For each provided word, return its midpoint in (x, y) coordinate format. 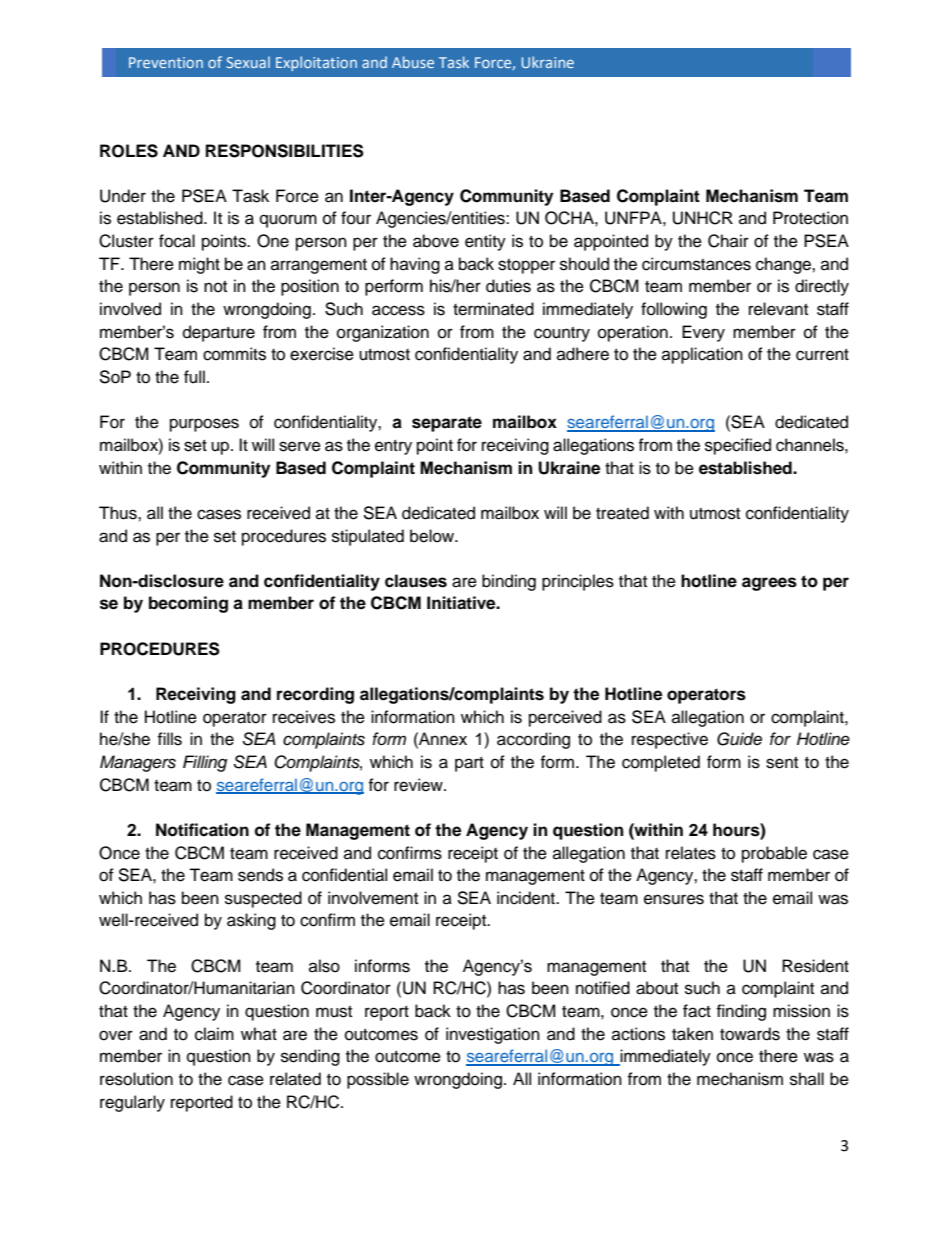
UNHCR (703, 218)
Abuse (413, 62)
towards (750, 1034)
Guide (739, 739)
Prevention (166, 62)
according (533, 740)
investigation (493, 1035)
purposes (204, 425)
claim (214, 1034)
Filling (205, 763)
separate (447, 424)
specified (738, 446)
